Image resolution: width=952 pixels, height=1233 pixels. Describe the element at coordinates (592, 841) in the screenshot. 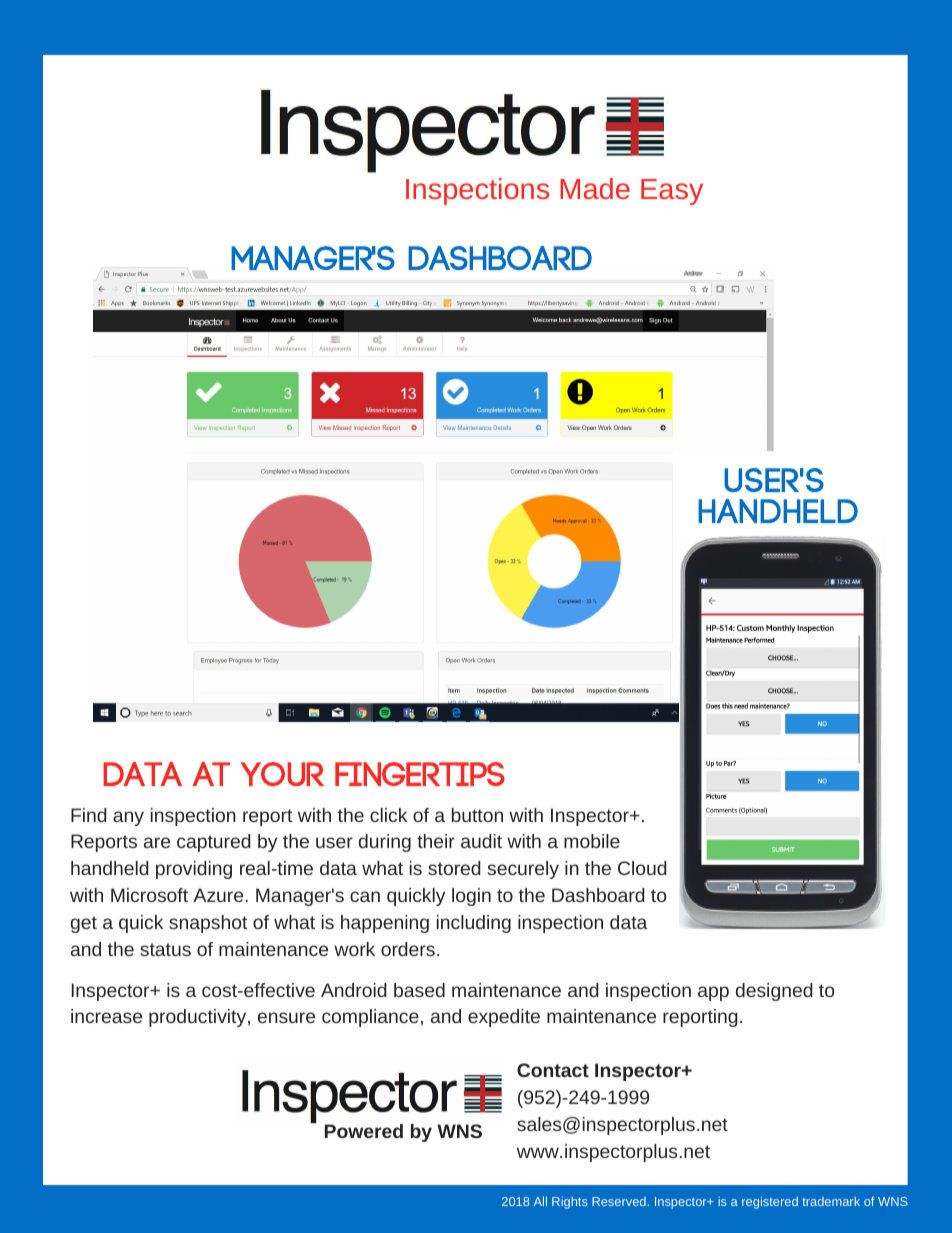

I see `mobile` at that location.
